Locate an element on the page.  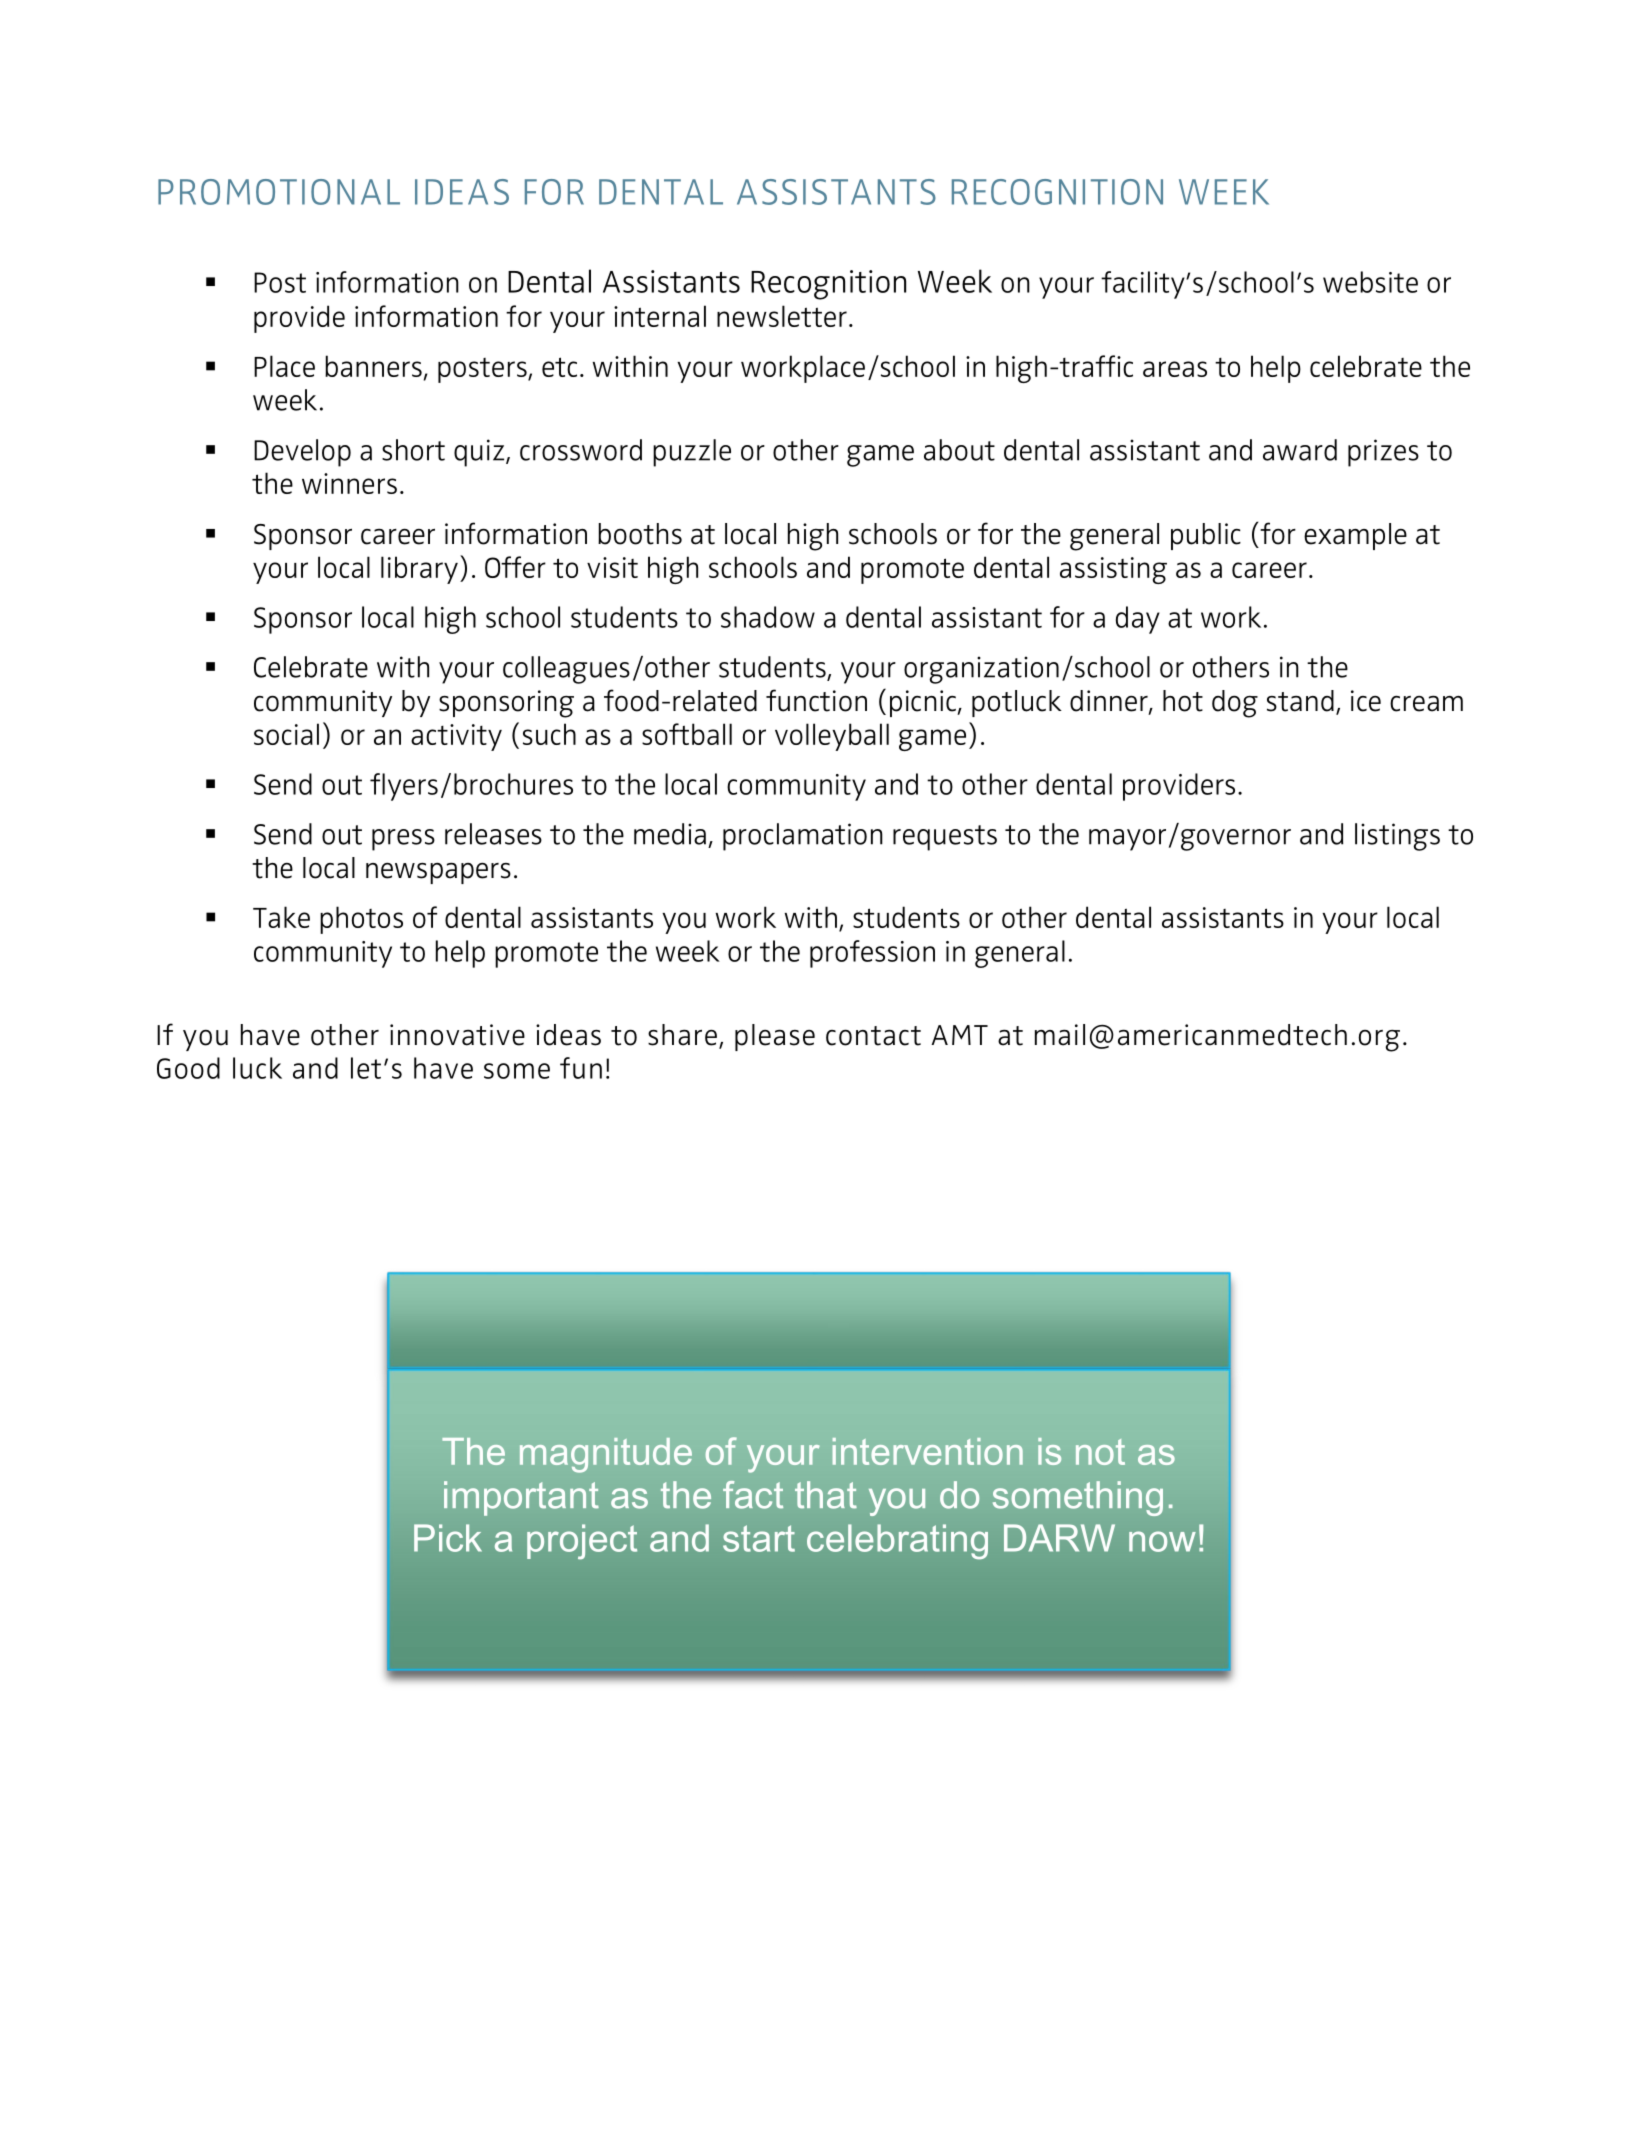
that is located at coordinates (826, 1495).
